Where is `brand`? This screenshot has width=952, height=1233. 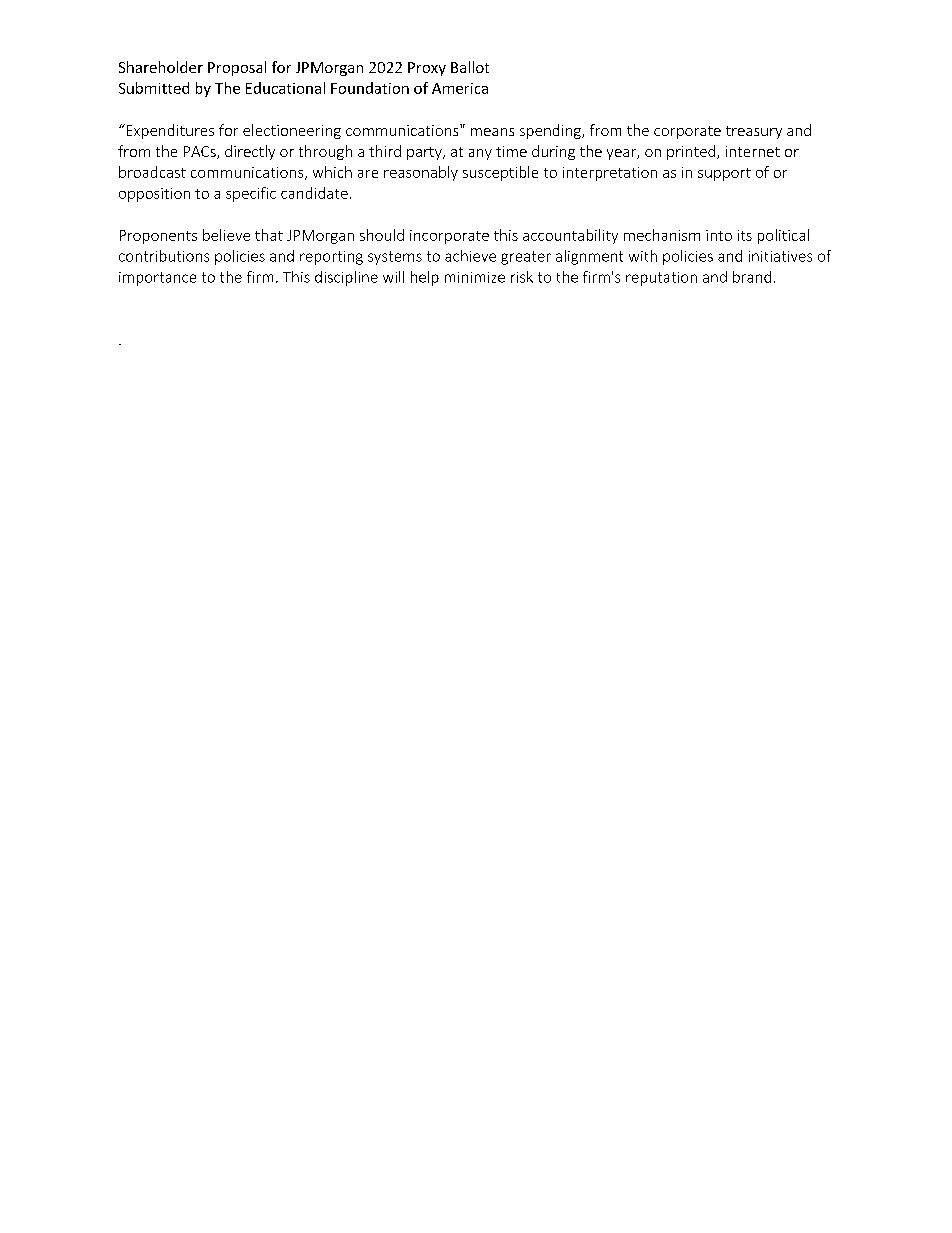 brand is located at coordinates (752, 277).
